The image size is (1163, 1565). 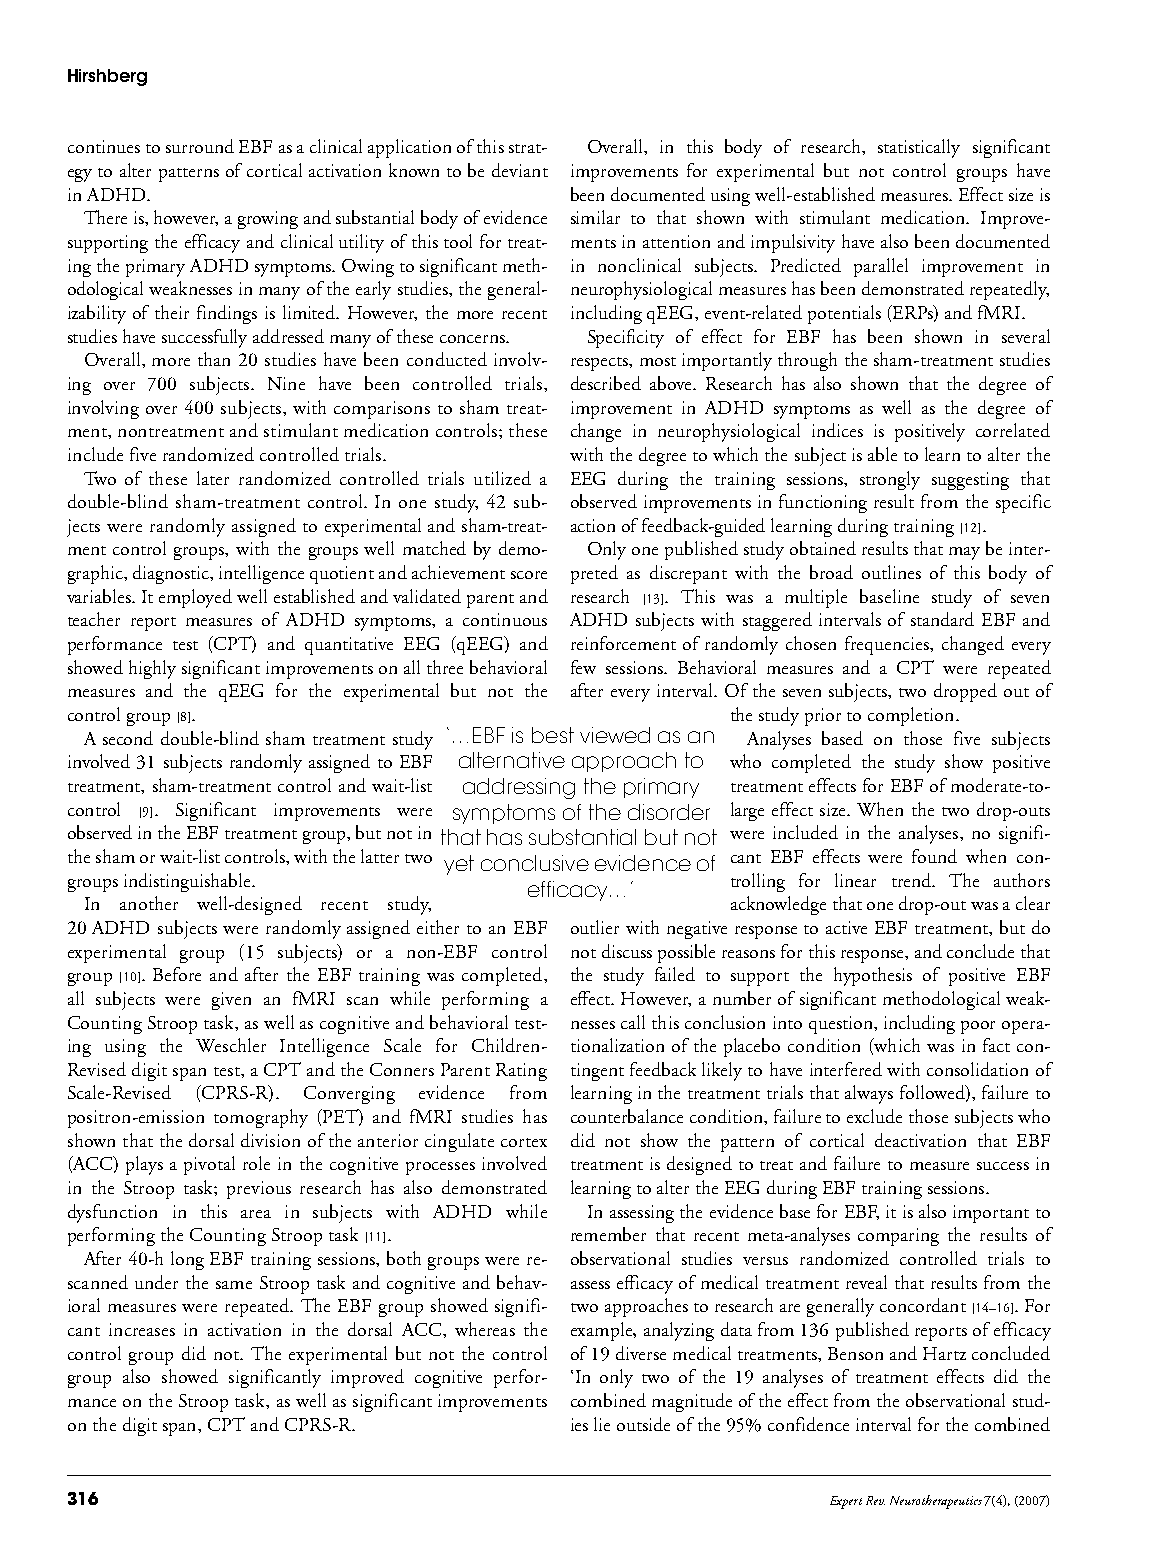 What do you see at coordinates (520, 170) in the document?
I see `deviant` at bounding box center [520, 170].
